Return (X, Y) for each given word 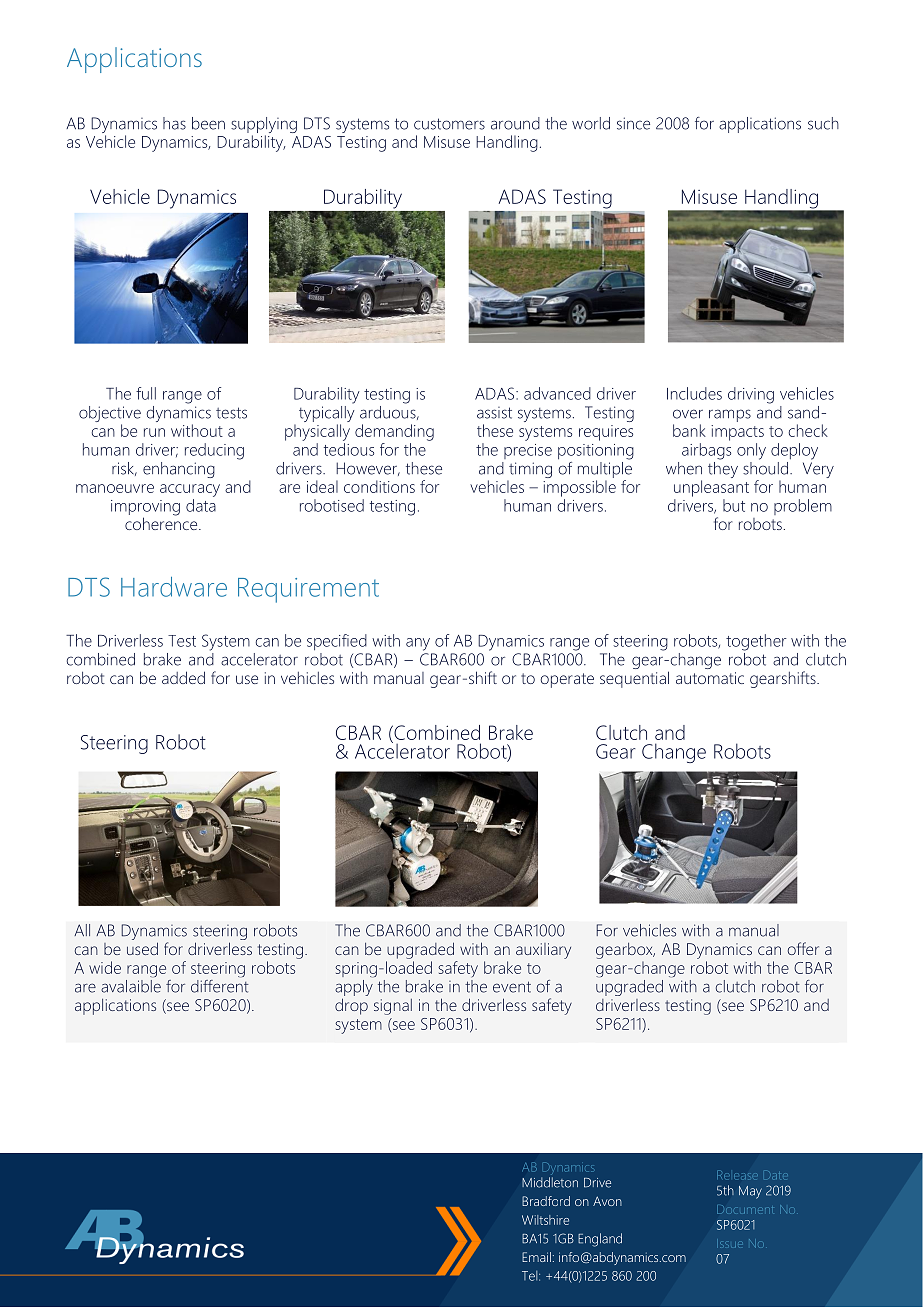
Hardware (174, 587)
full (146, 393)
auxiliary (543, 951)
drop (351, 1006)
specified (337, 642)
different (220, 986)
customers (449, 124)
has (174, 123)
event (512, 987)
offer (803, 948)
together (756, 642)
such (823, 123)
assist (494, 413)
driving (751, 395)
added (183, 677)
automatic (710, 678)
